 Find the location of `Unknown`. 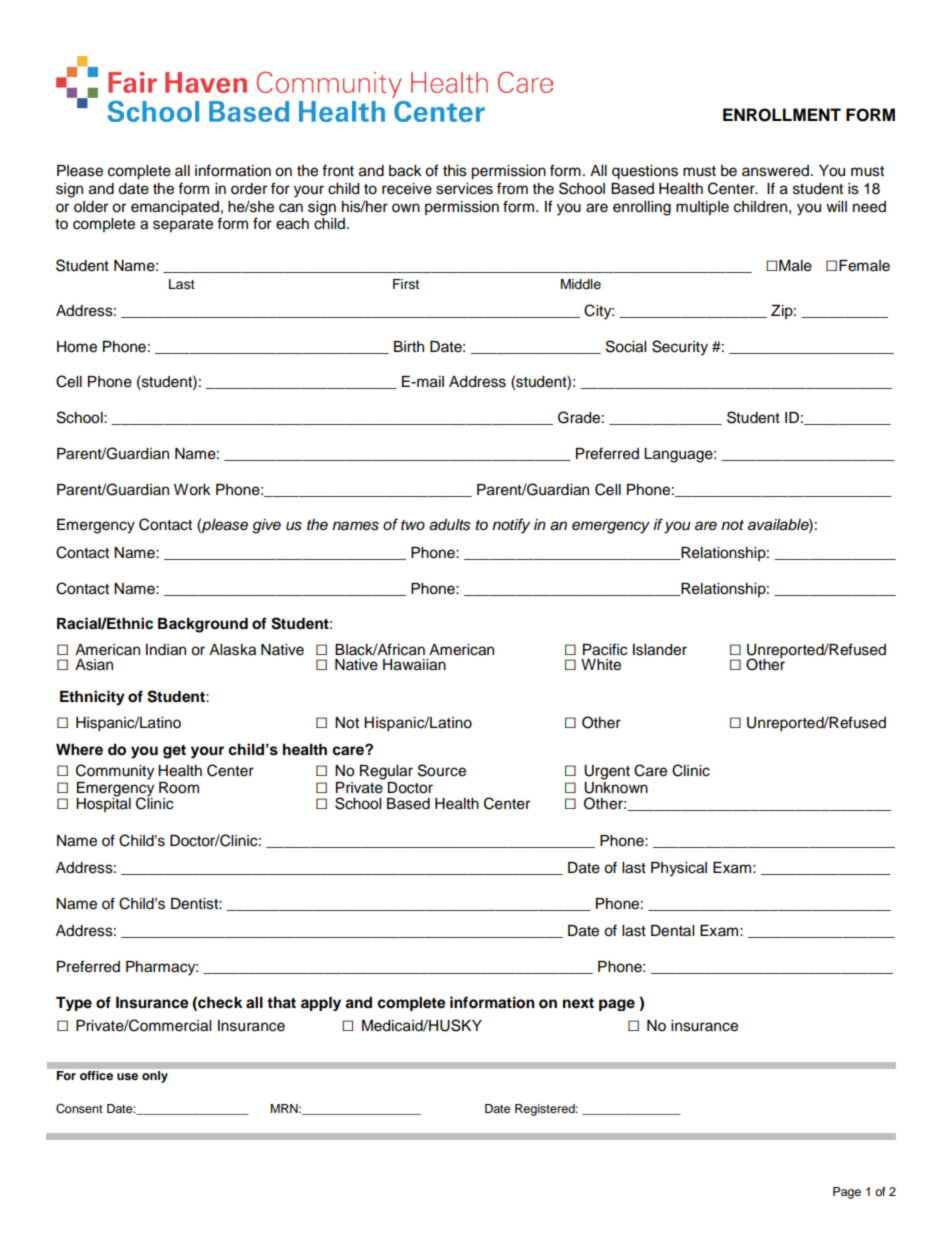

Unknown is located at coordinates (616, 786).
